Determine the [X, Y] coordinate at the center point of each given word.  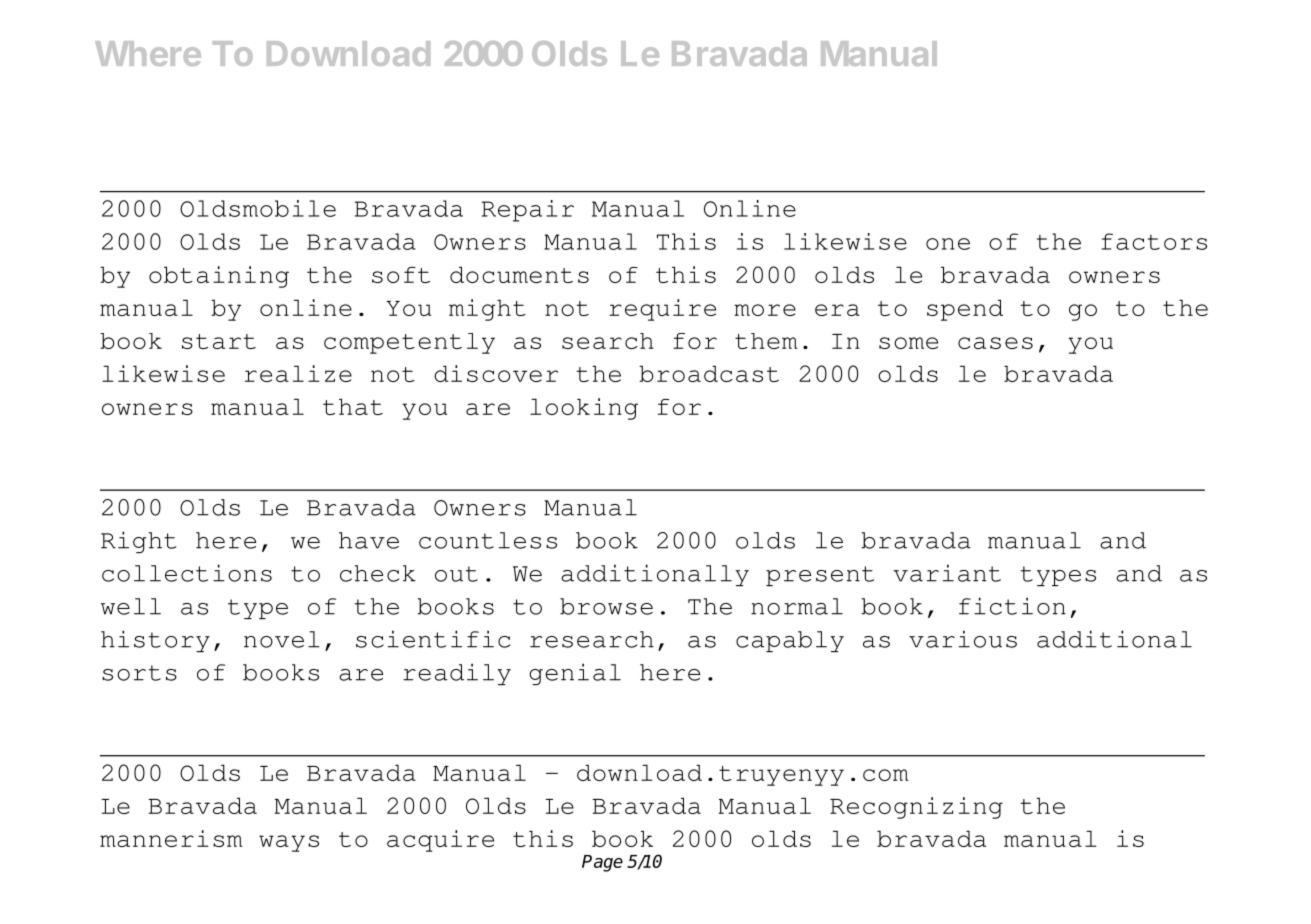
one [948, 244]
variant [947, 573]
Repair [528, 211]
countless [488, 540]
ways [289, 843]
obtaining [219, 277]
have [369, 540]
